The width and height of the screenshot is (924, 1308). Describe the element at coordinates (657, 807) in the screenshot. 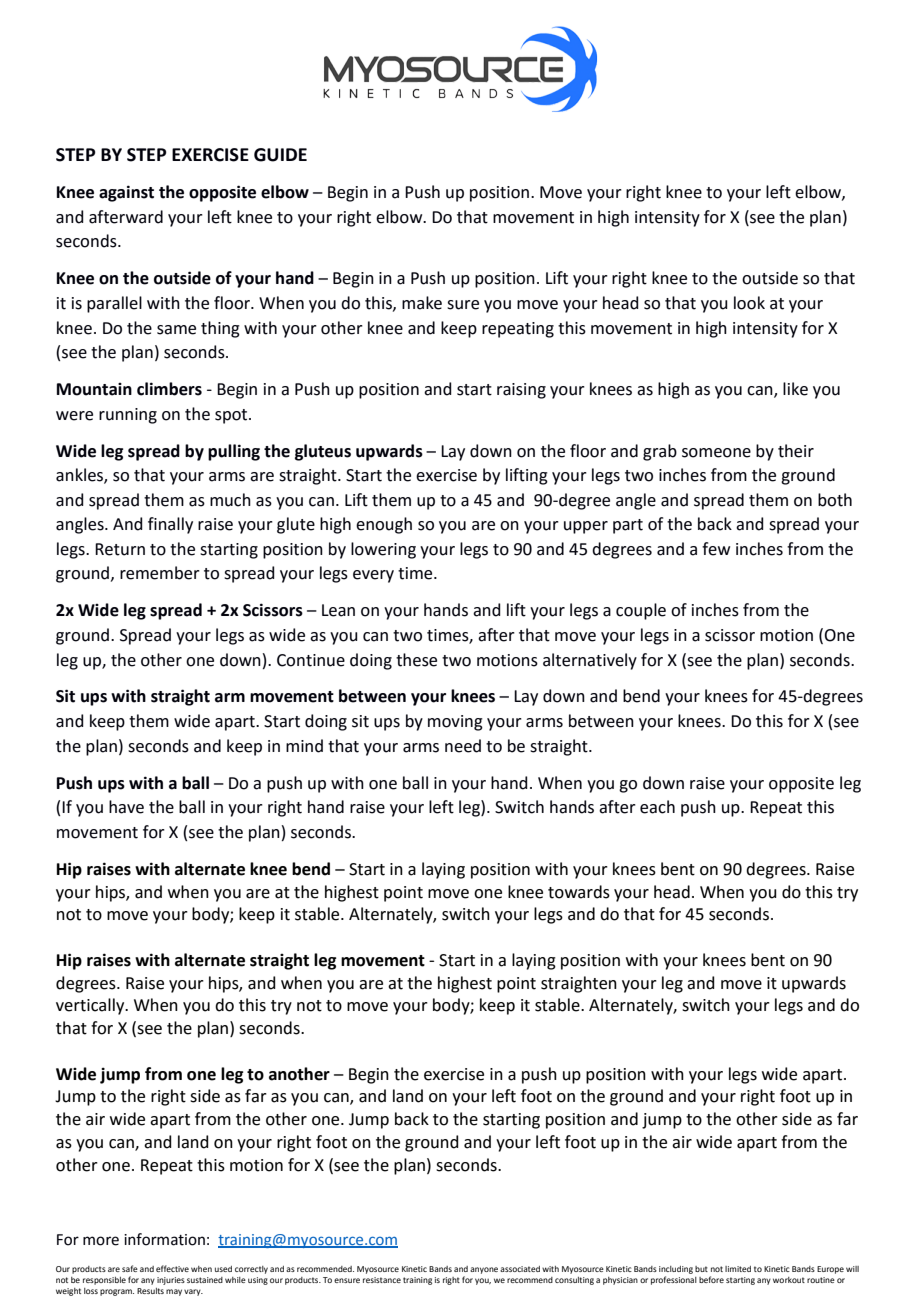

I see `each` at that location.
